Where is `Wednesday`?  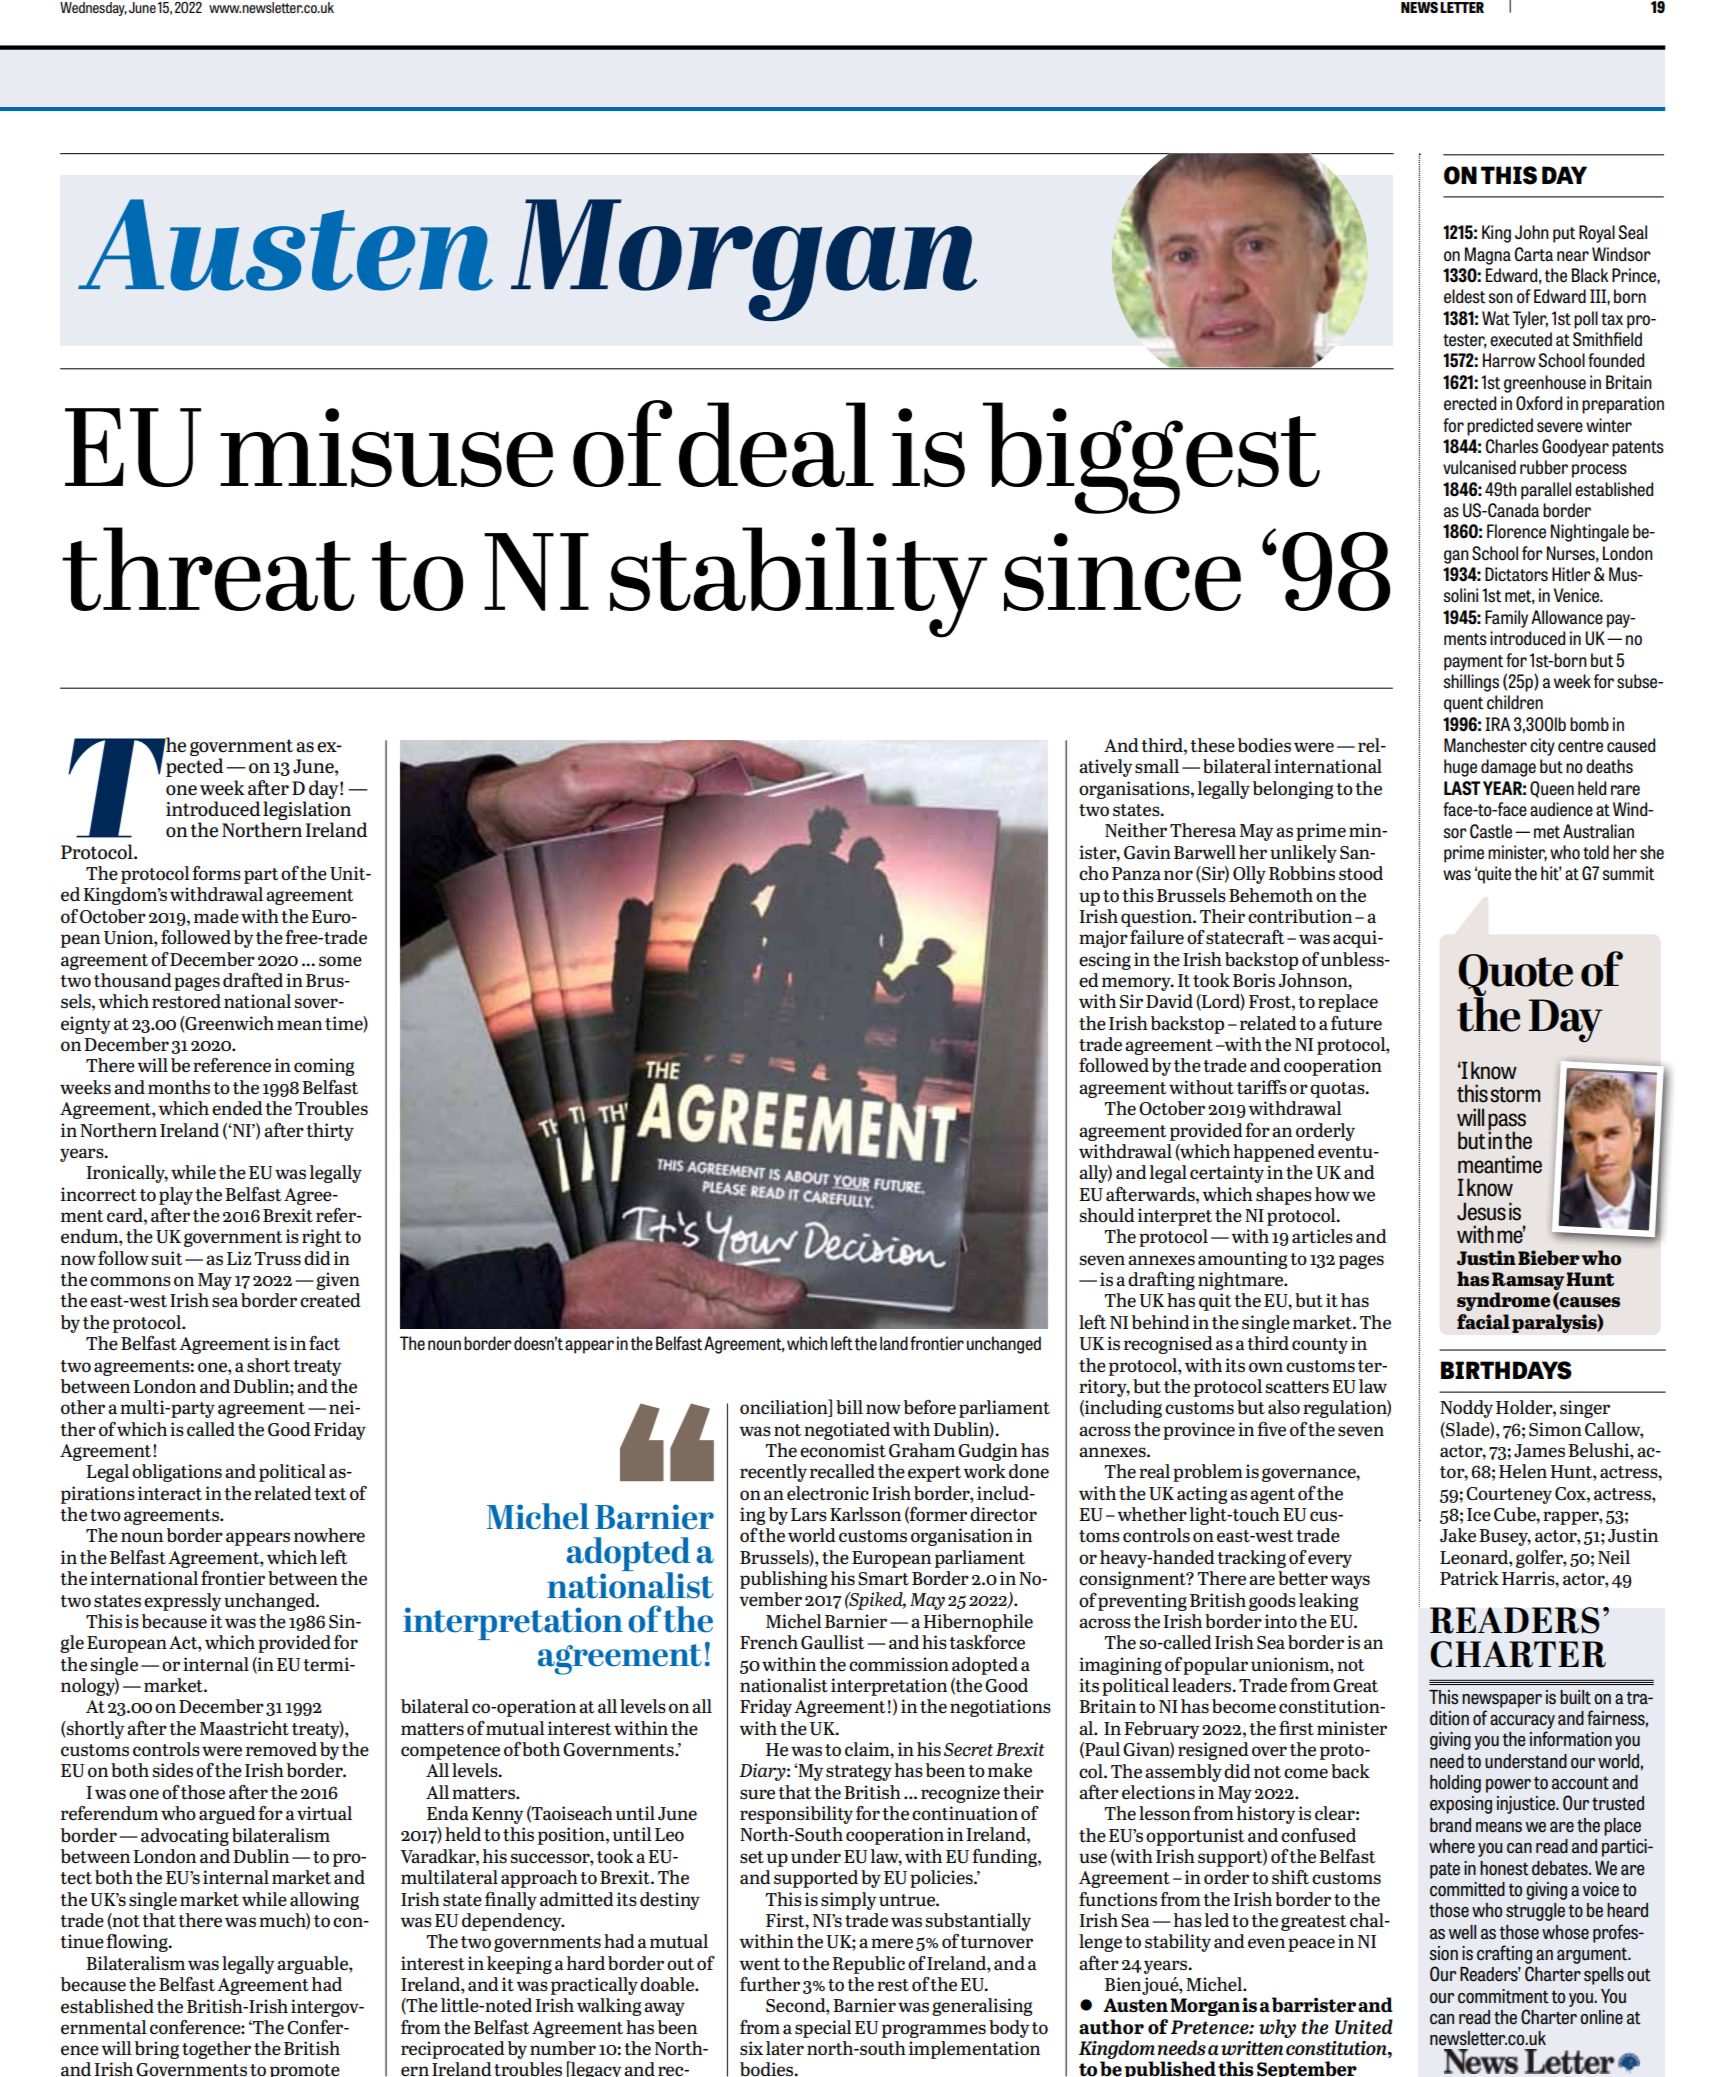 Wednesday is located at coordinates (93, 9).
